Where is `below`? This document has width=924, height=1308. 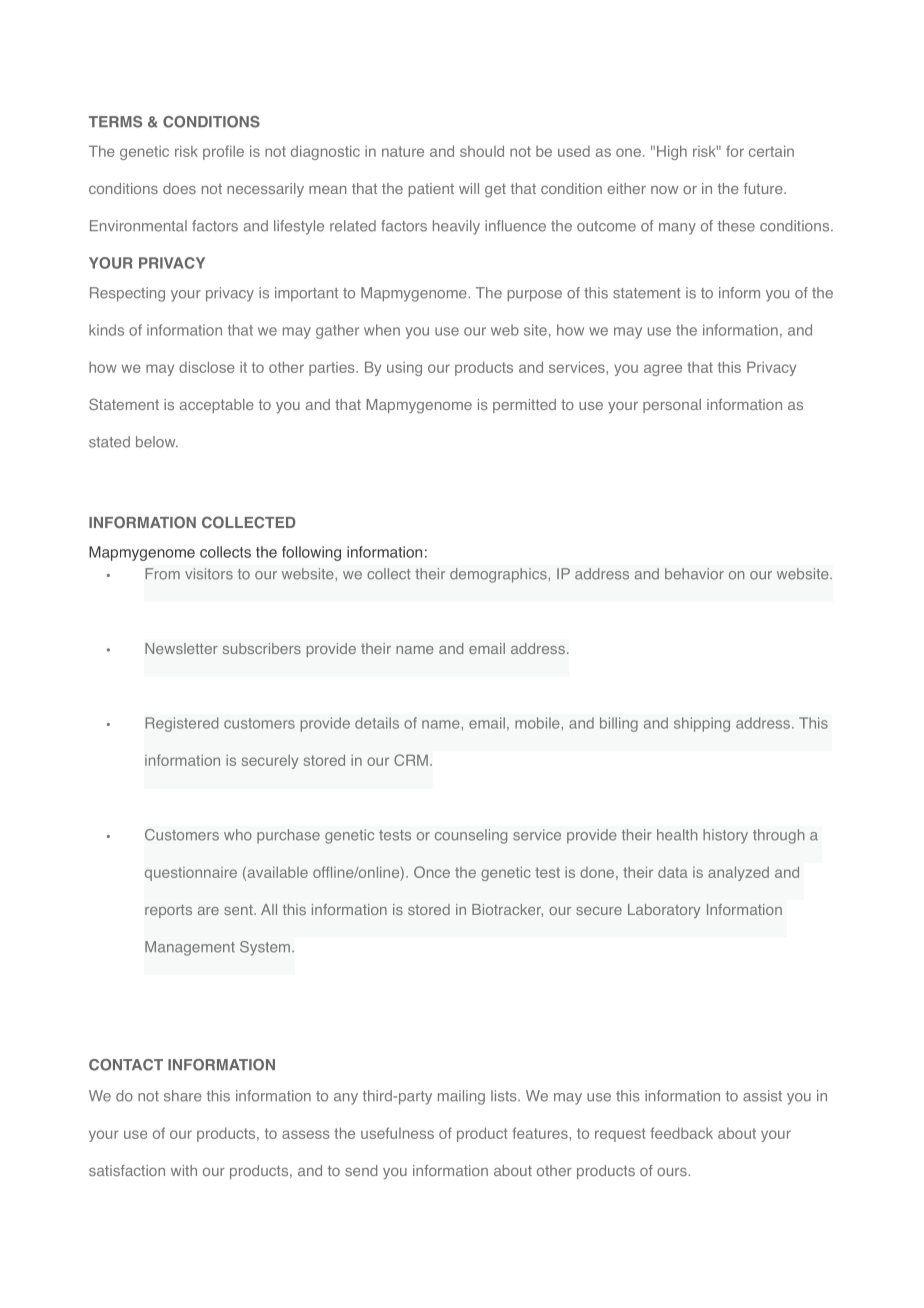
below is located at coordinates (157, 442).
